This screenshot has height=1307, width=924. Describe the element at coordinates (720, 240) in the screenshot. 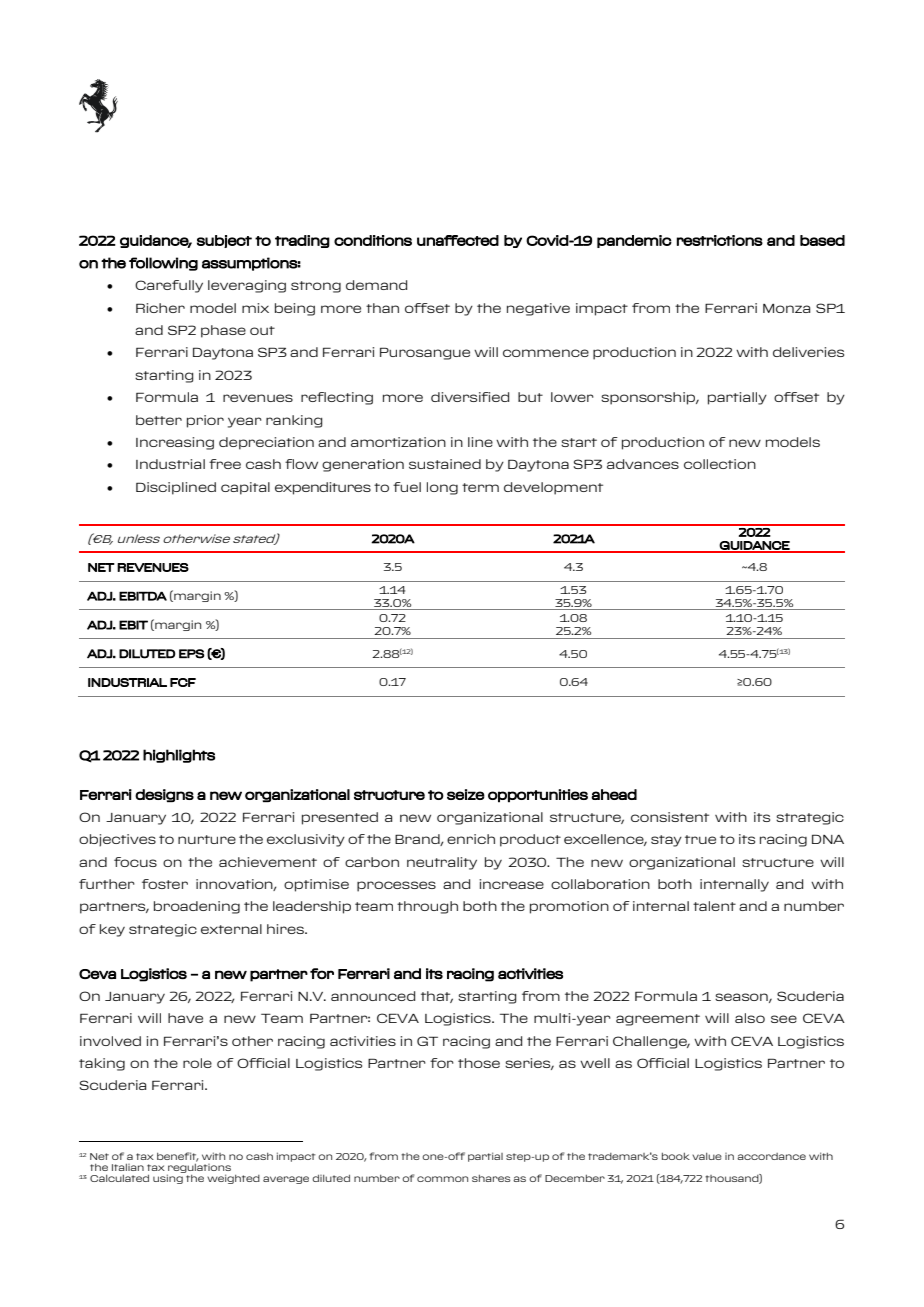

I see `restrictions` at that location.
